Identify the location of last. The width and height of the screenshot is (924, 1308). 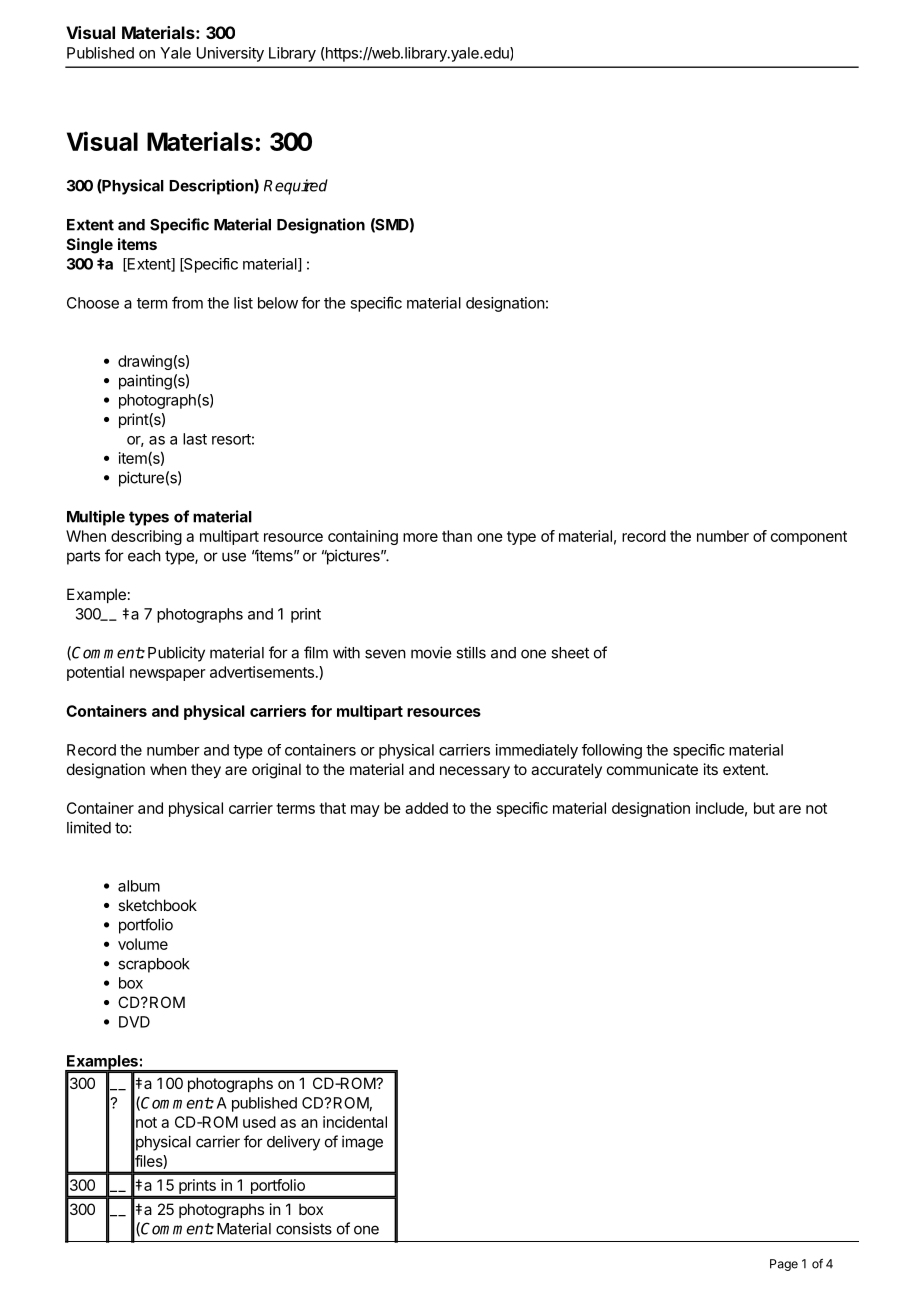
(195, 439).
